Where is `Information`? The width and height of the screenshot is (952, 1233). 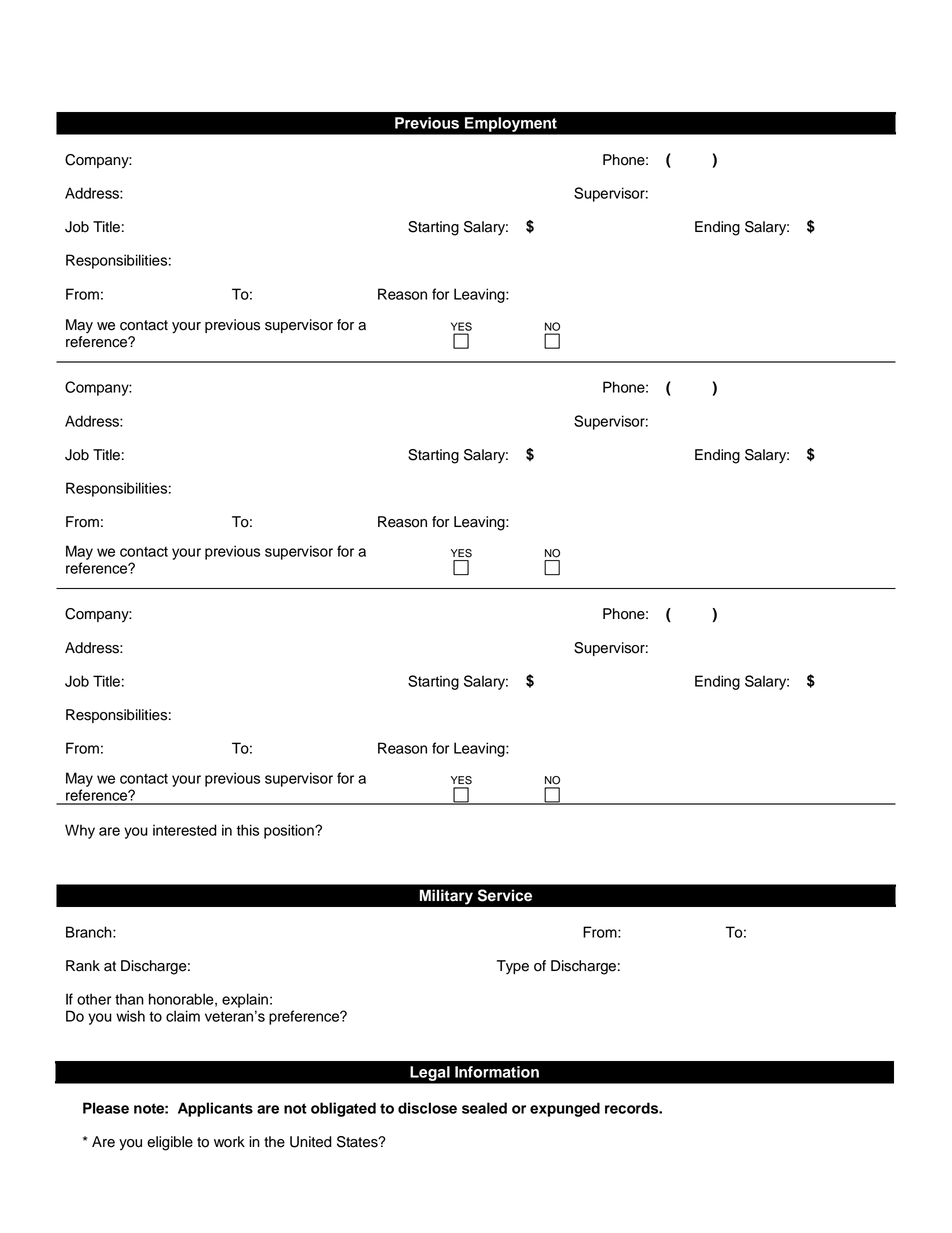 Information is located at coordinates (497, 1072).
